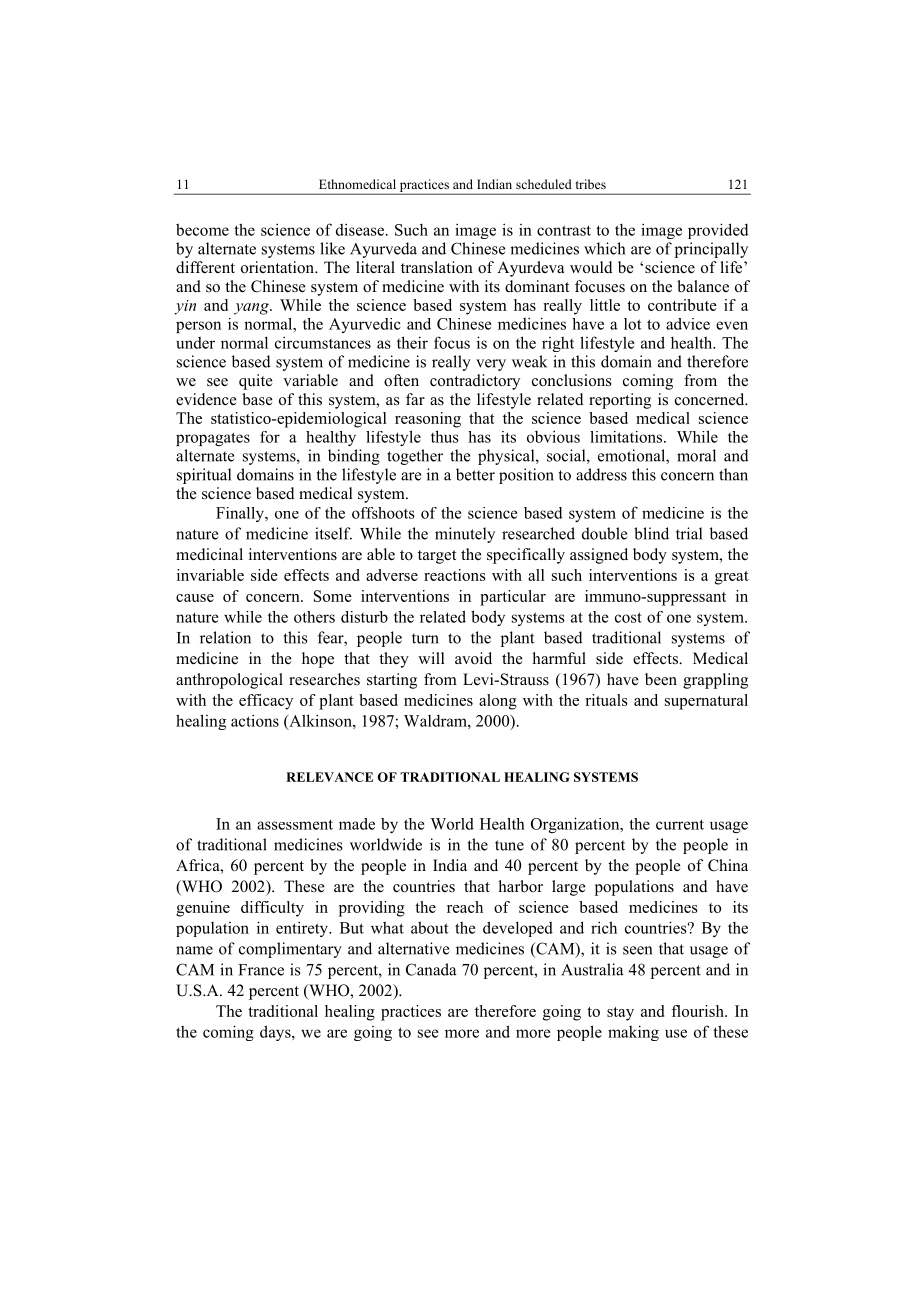 The image size is (924, 1308). Describe the element at coordinates (696, 455) in the page. I see `moral` at that location.
